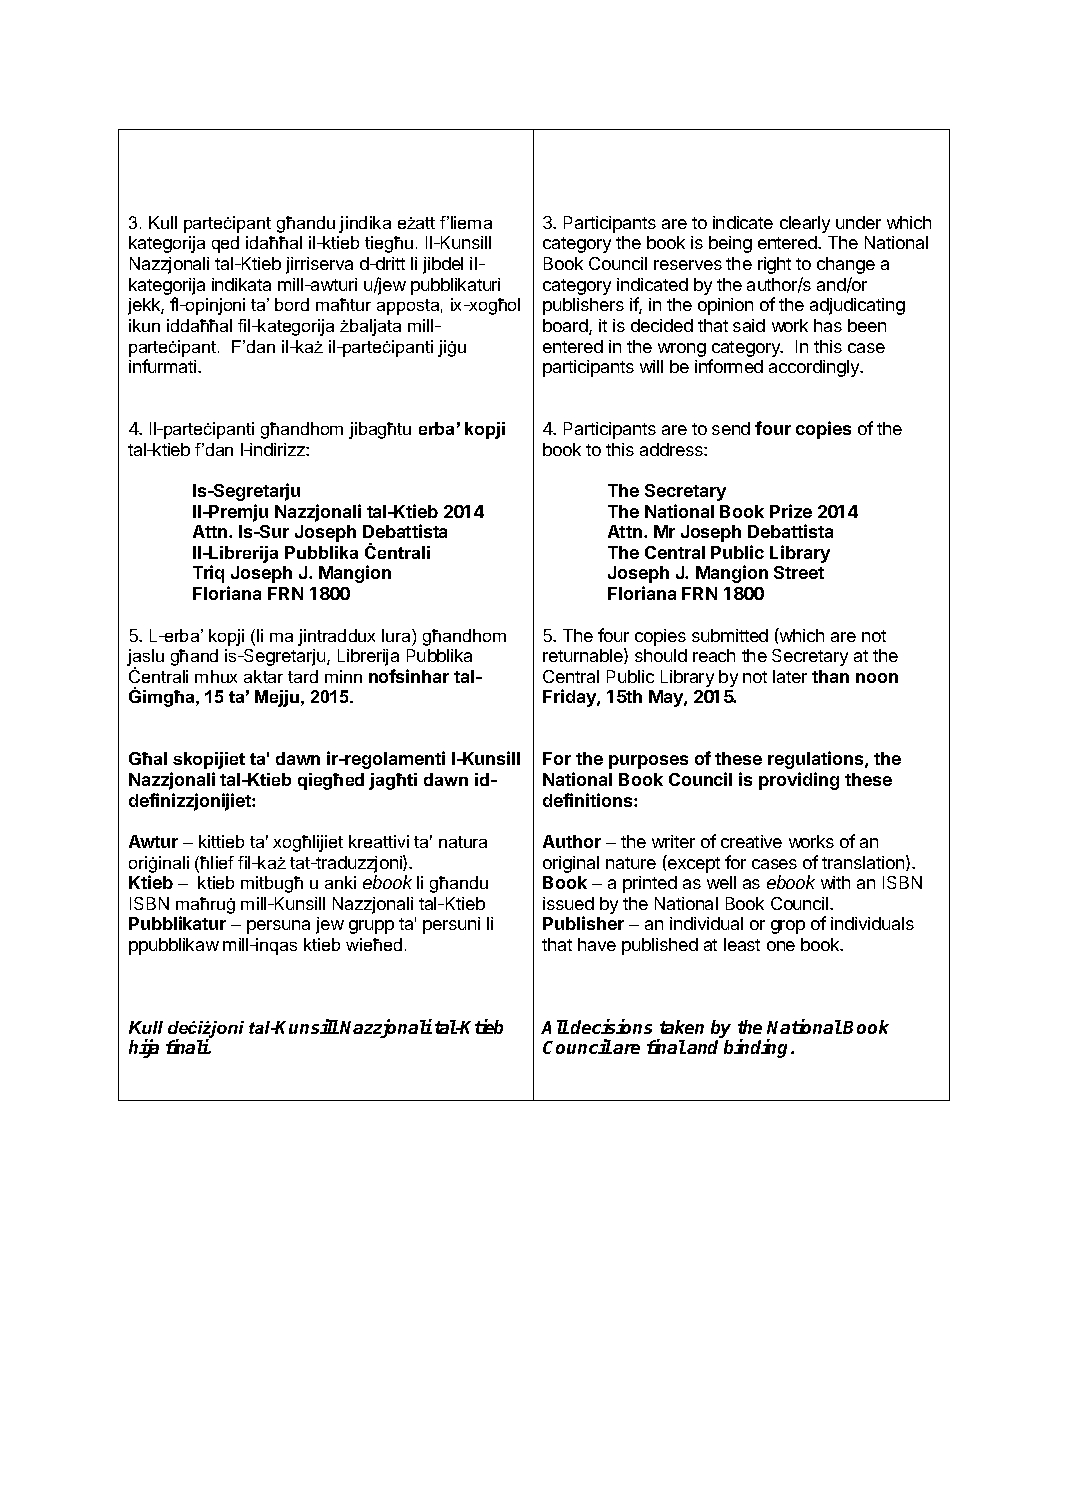  Describe the element at coordinates (225, 244) in the screenshot. I see `qed` at that location.
